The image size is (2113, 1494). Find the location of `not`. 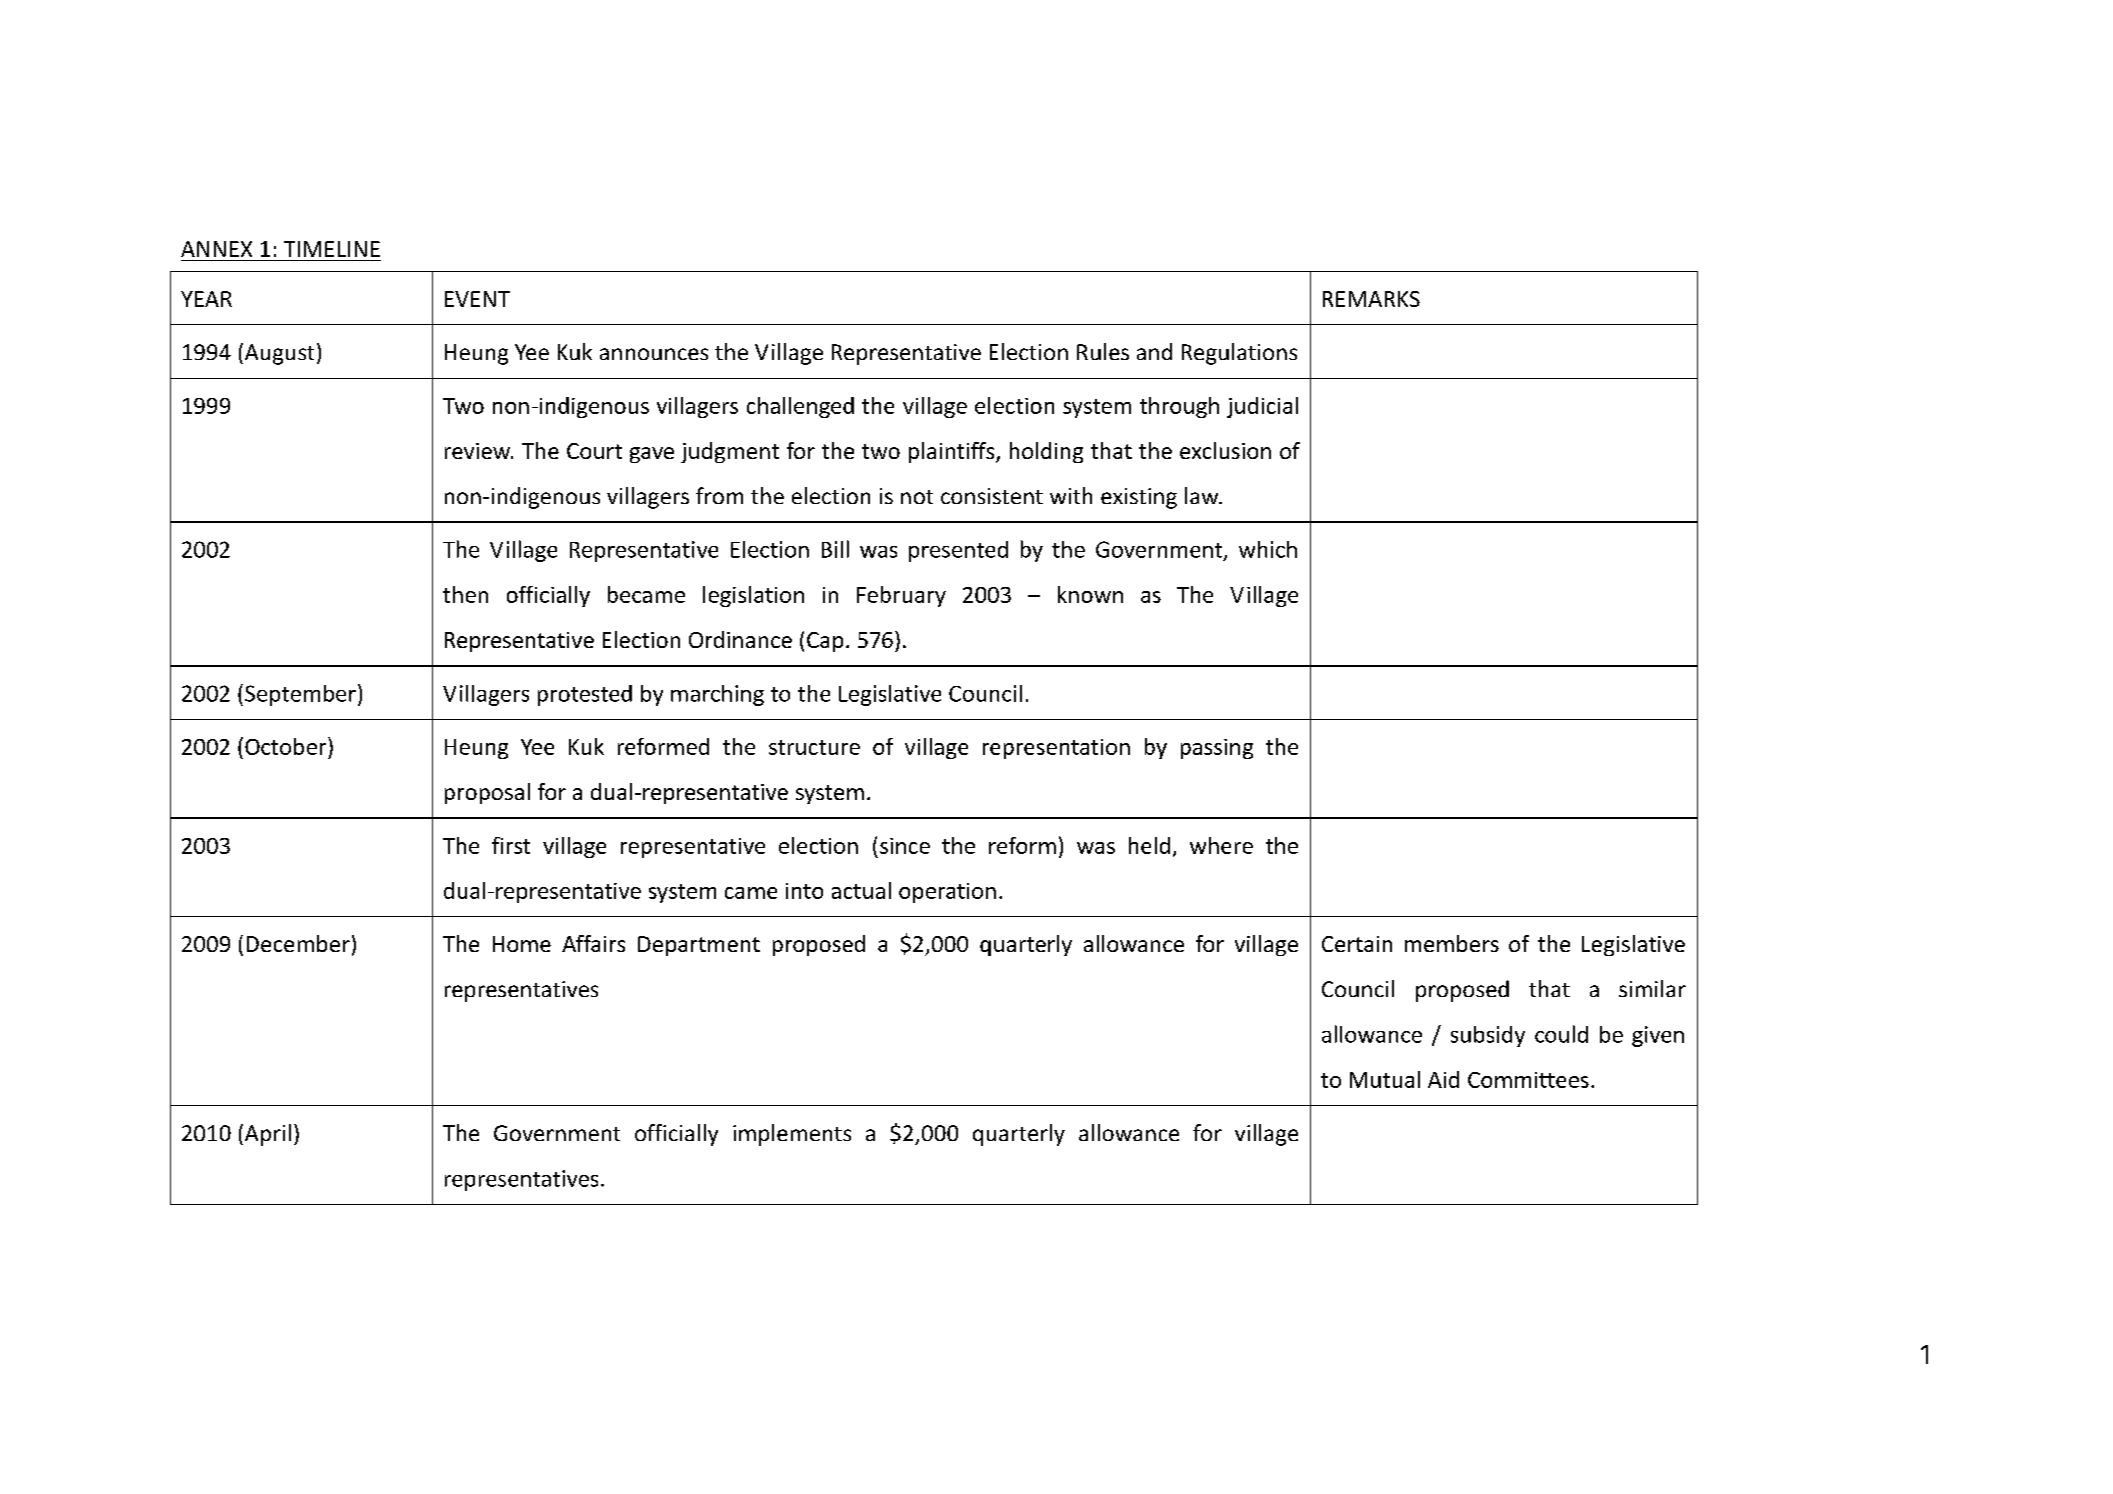

not is located at coordinates (917, 497).
